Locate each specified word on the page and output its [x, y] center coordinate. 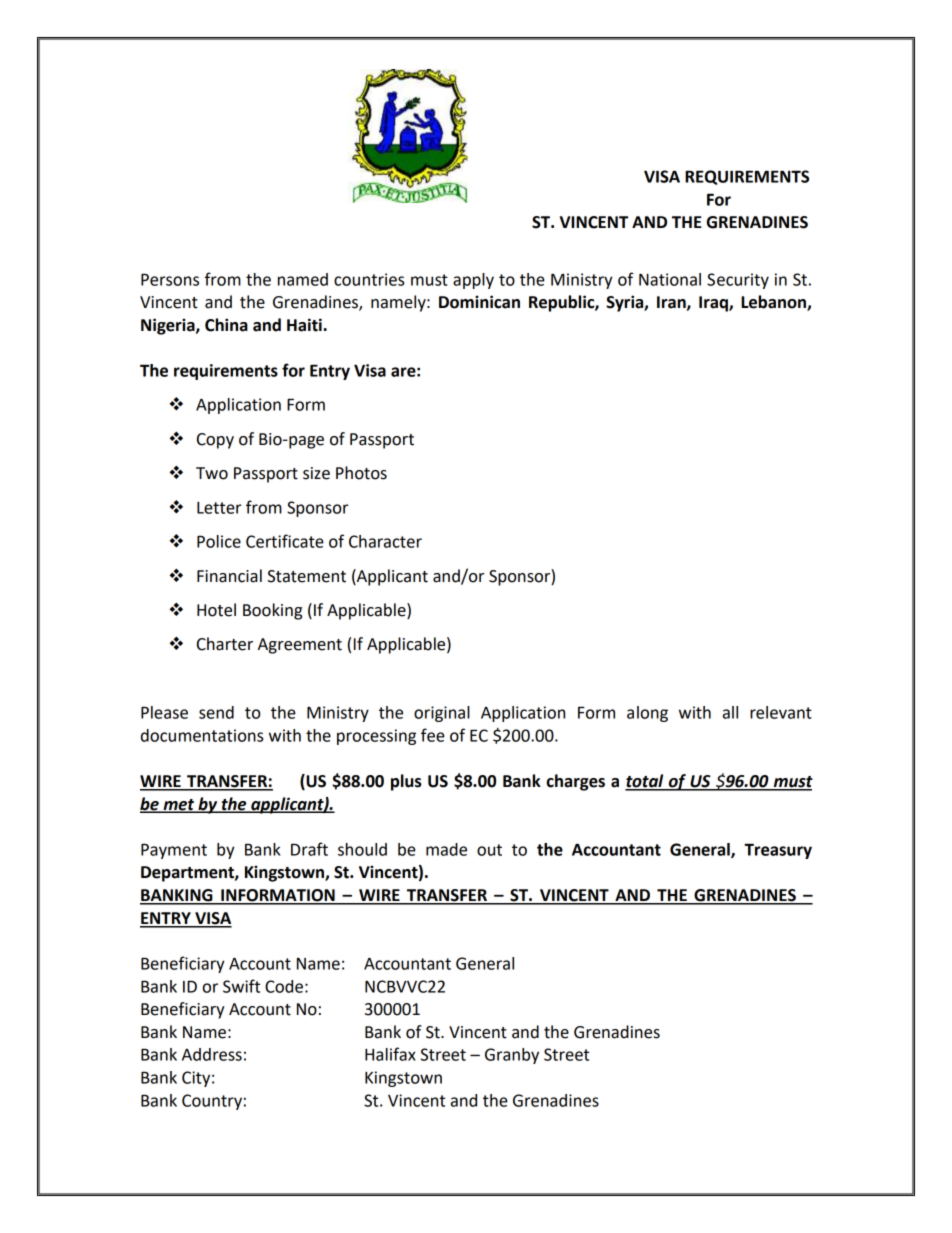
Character [385, 541]
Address [212, 1054]
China [226, 325]
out [489, 850]
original [442, 714]
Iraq [714, 304]
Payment [174, 851]
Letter [219, 508]
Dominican [479, 302]
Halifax [390, 1054]
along [647, 714]
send [216, 712]
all [730, 712]
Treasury [778, 851]
